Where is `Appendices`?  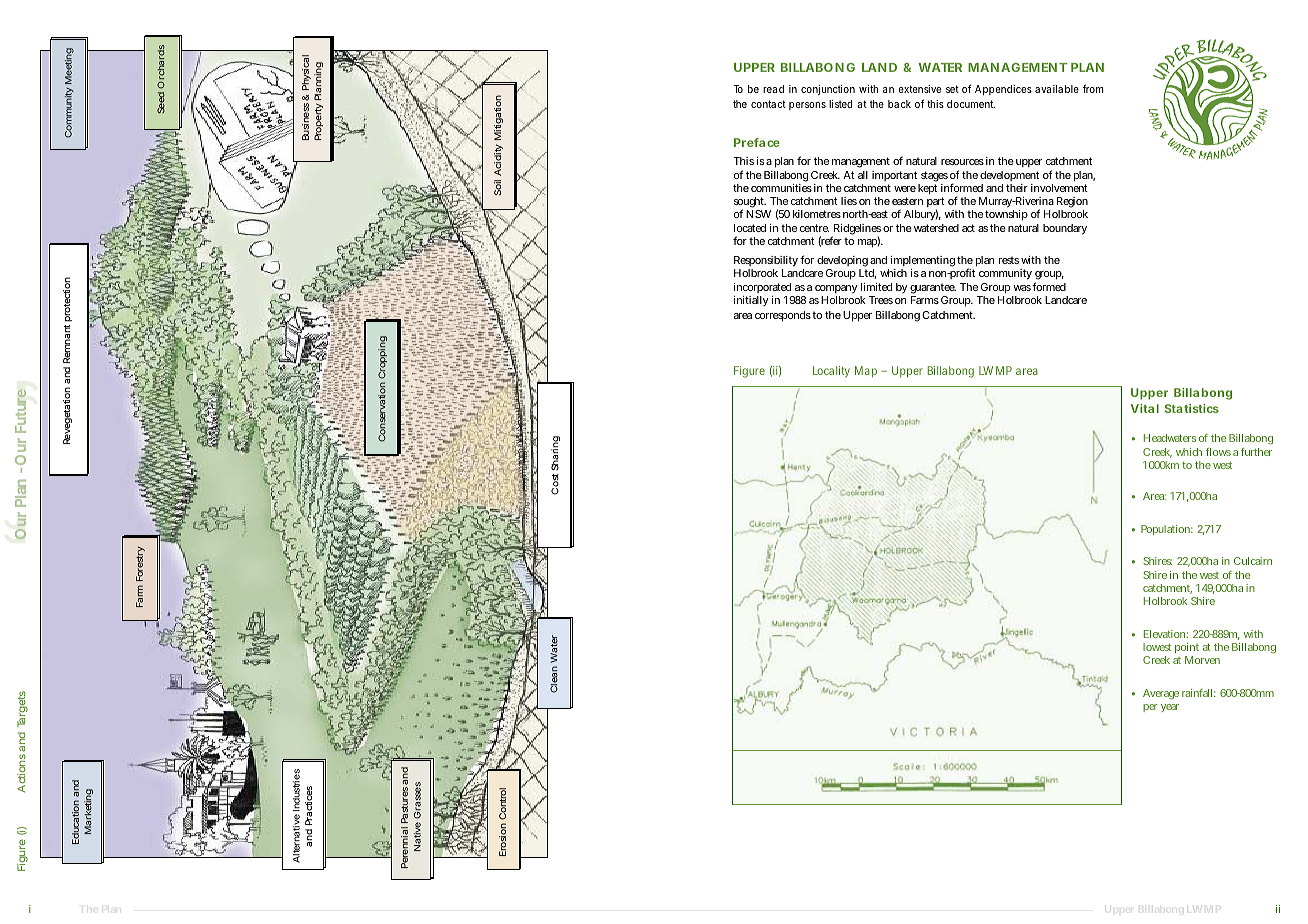 Appendices is located at coordinates (1003, 90).
